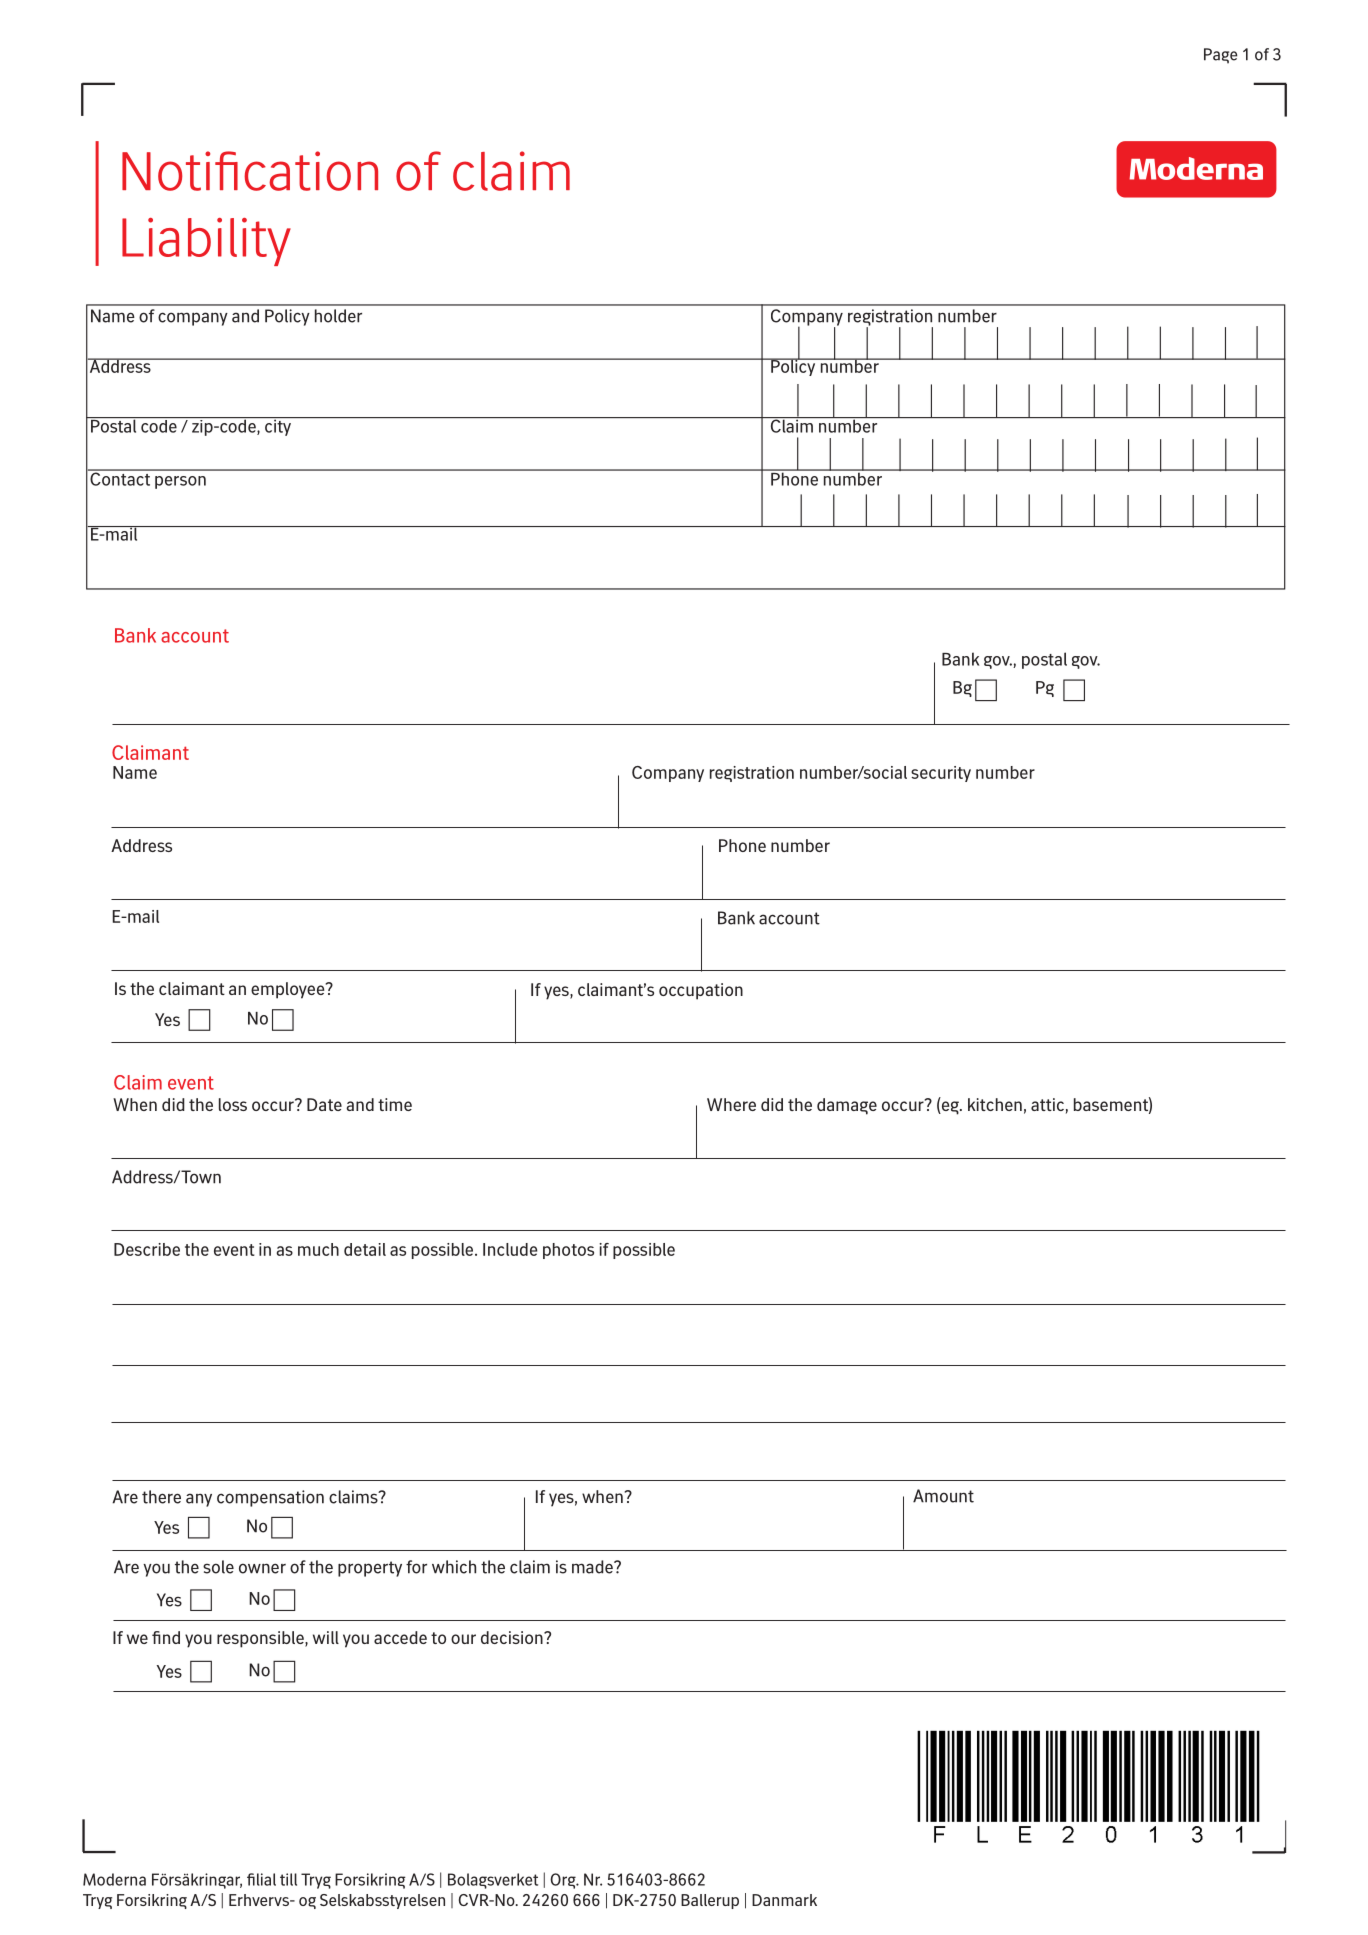 This screenshot has height=1935, width=1368. I want to click on damage, so click(847, 1106).
